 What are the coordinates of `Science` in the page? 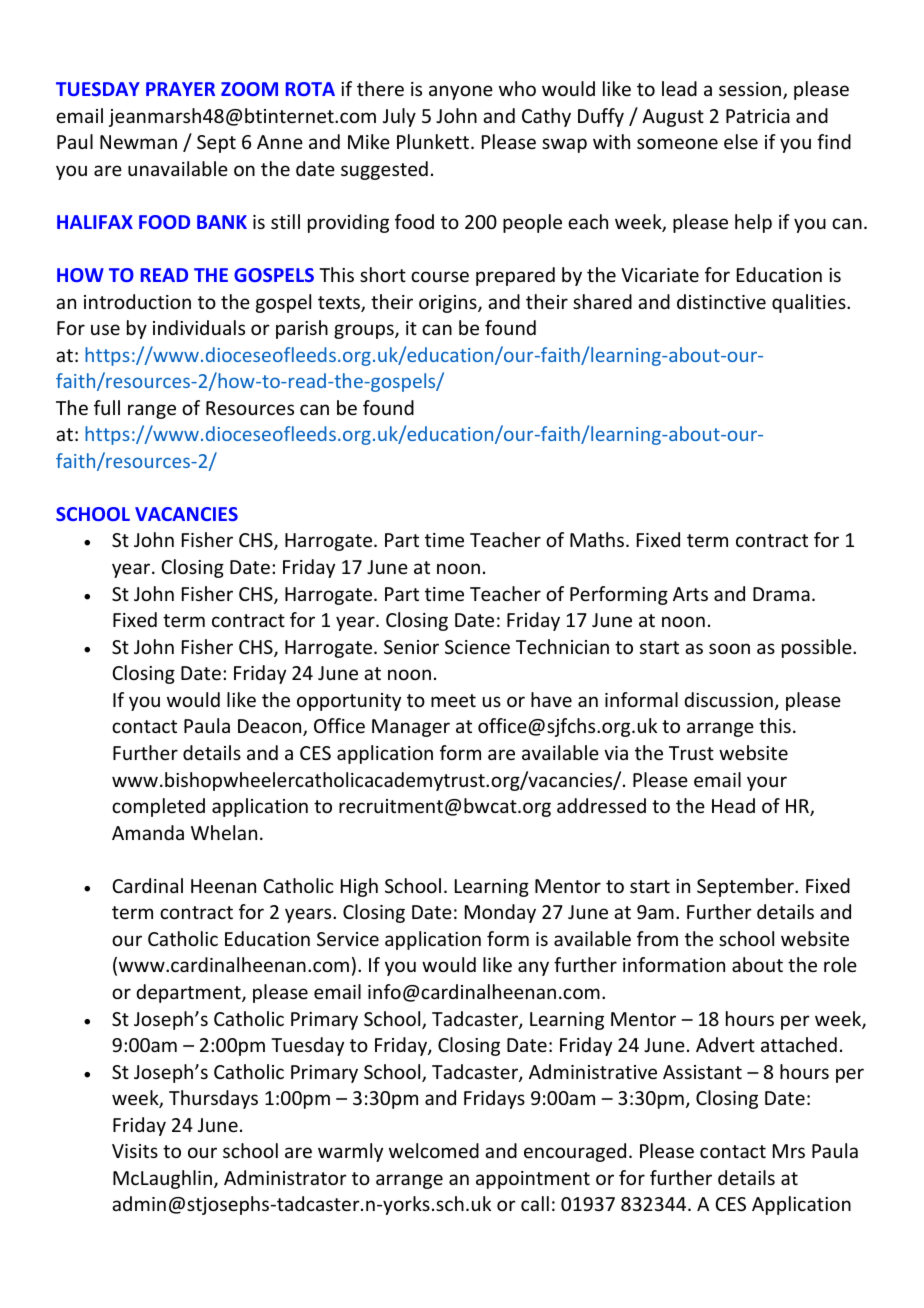 It's located at (477, 647).
